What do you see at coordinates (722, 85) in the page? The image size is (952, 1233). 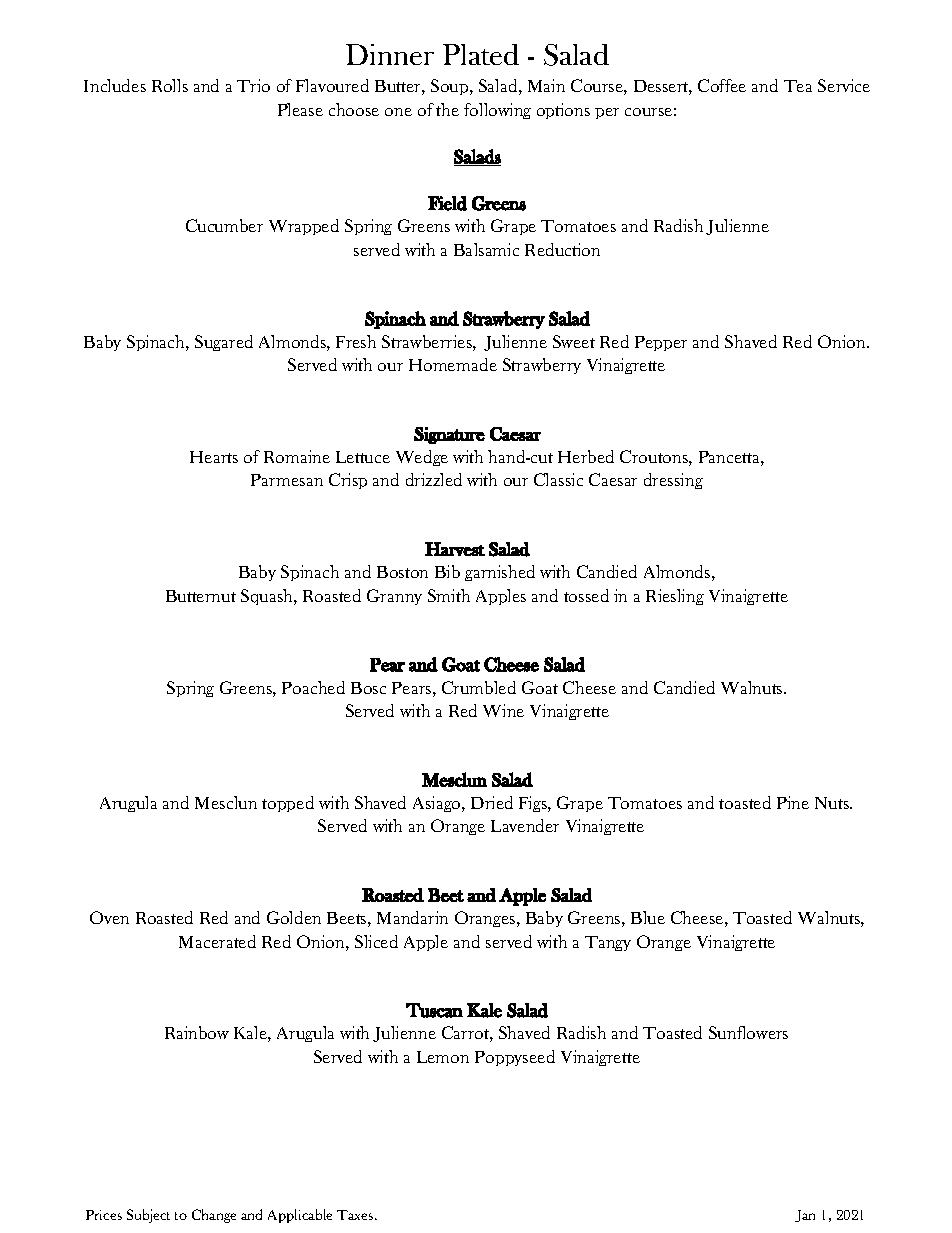 I see `Coffee` at bounding box center [722, 85].
